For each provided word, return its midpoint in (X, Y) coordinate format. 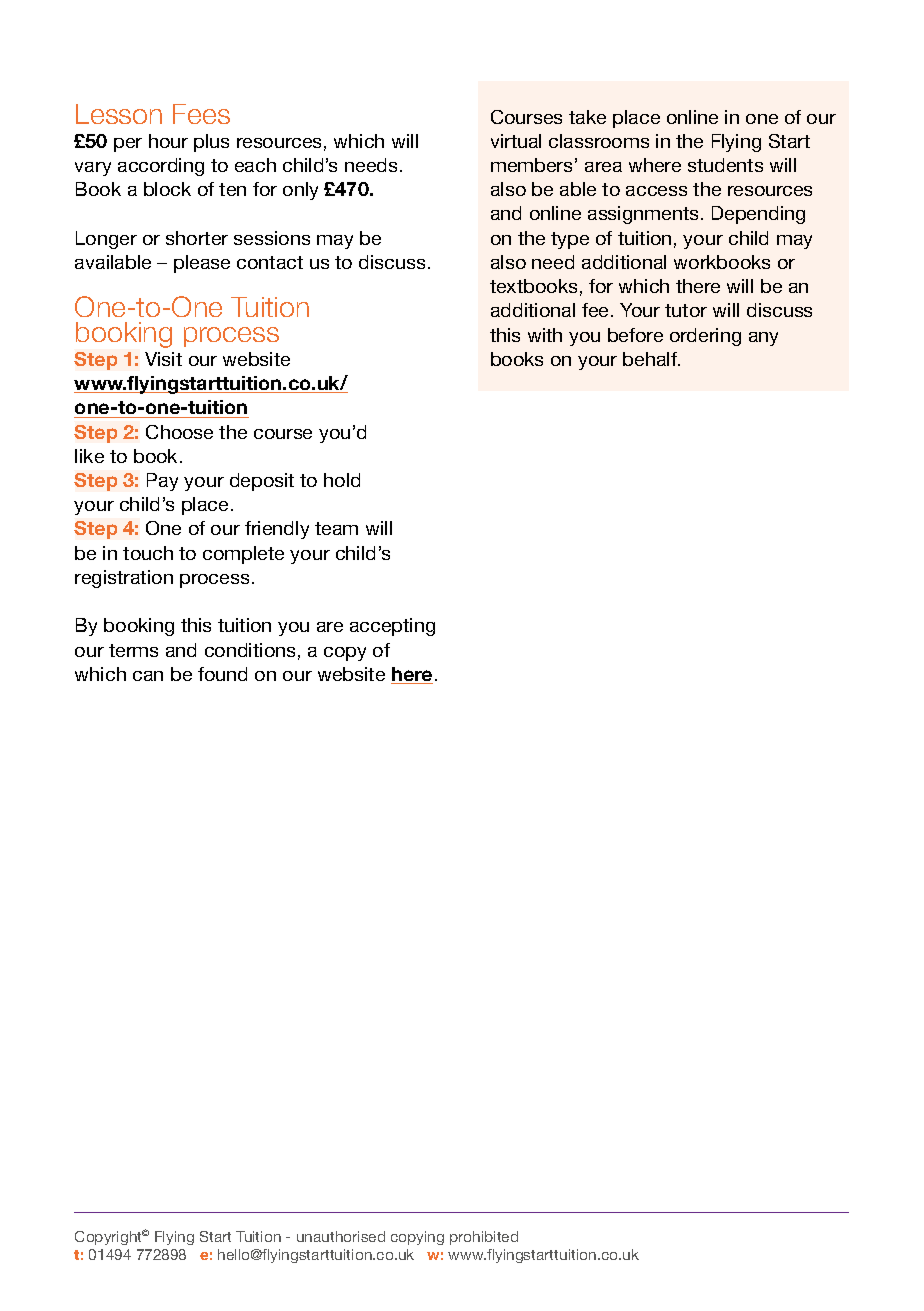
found (222, 674)
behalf (651, 359)
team (336, 528)
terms (133, 650)
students (725, 165)
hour (168, 141)
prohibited (484, 1238)
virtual (516, 141)
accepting (392, 627)
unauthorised (341, 1236)
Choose (179, 432)
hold (342, 480)
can (148, 676)
